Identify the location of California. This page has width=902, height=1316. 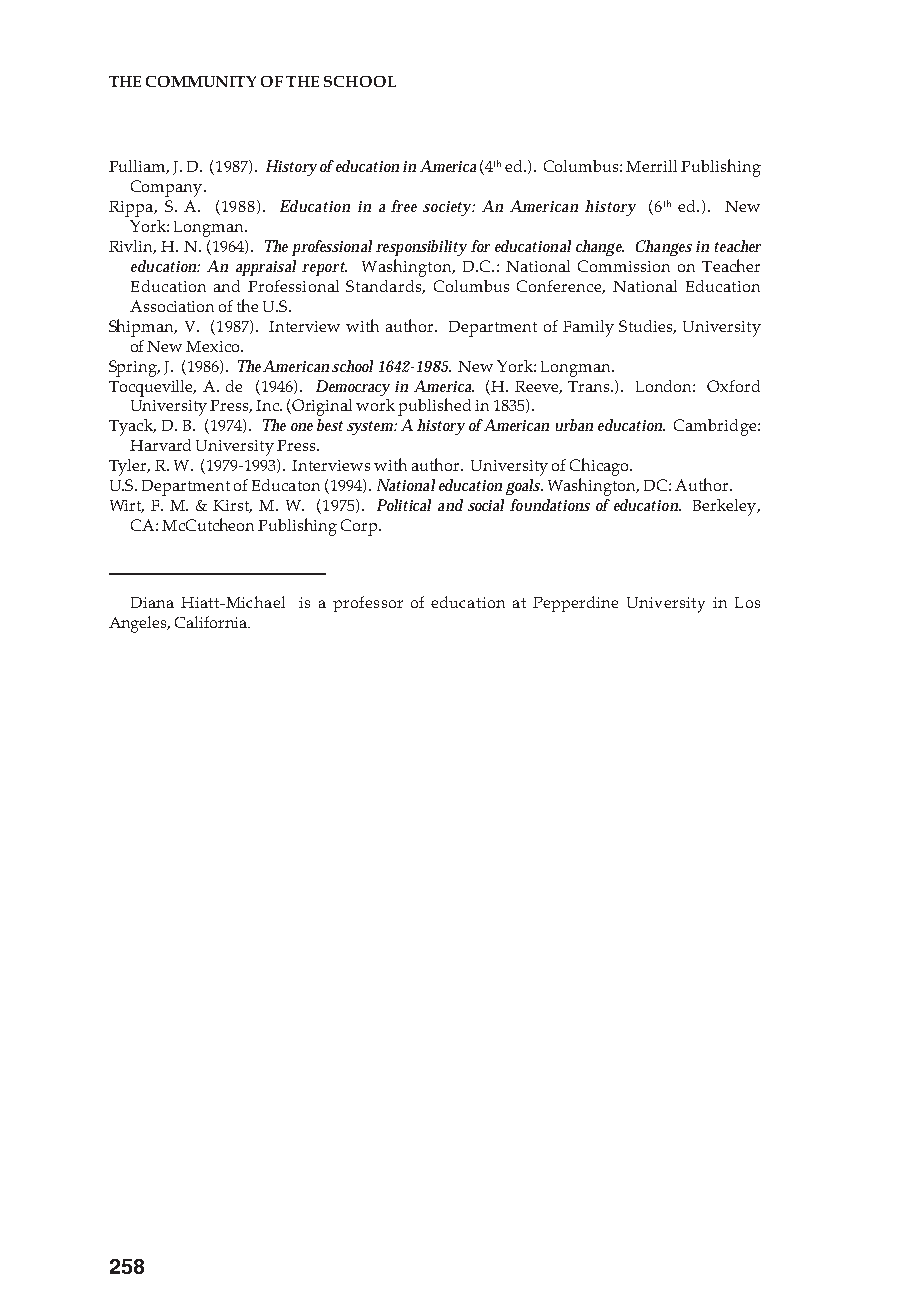
(212, 622).
